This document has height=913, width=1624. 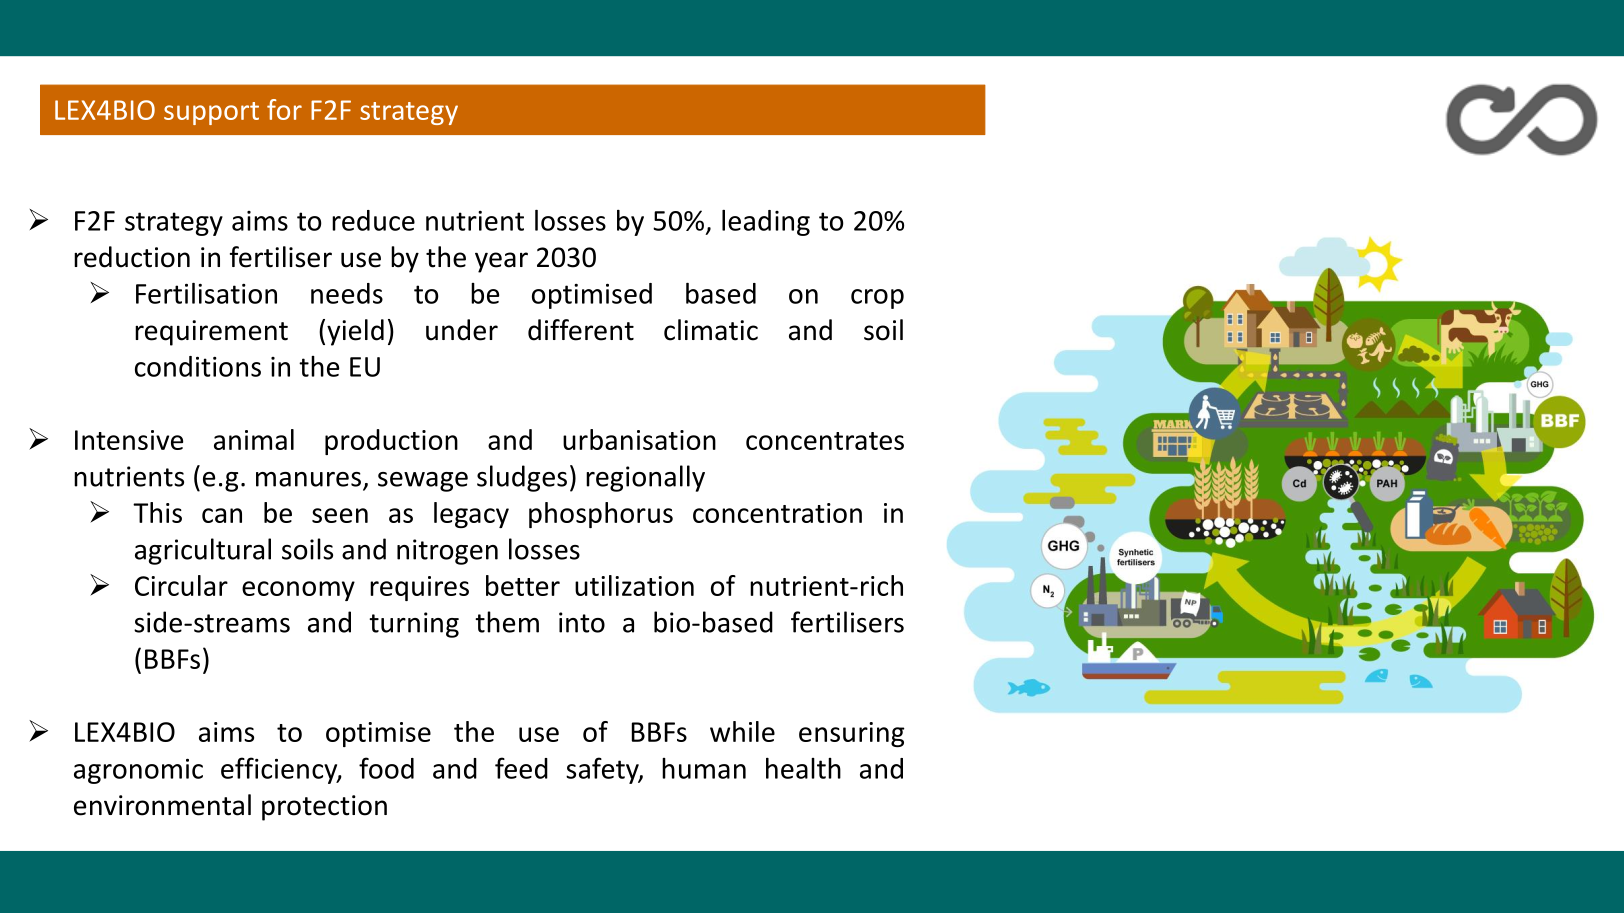 I want to click on feed, so click(x=521, y=768).
